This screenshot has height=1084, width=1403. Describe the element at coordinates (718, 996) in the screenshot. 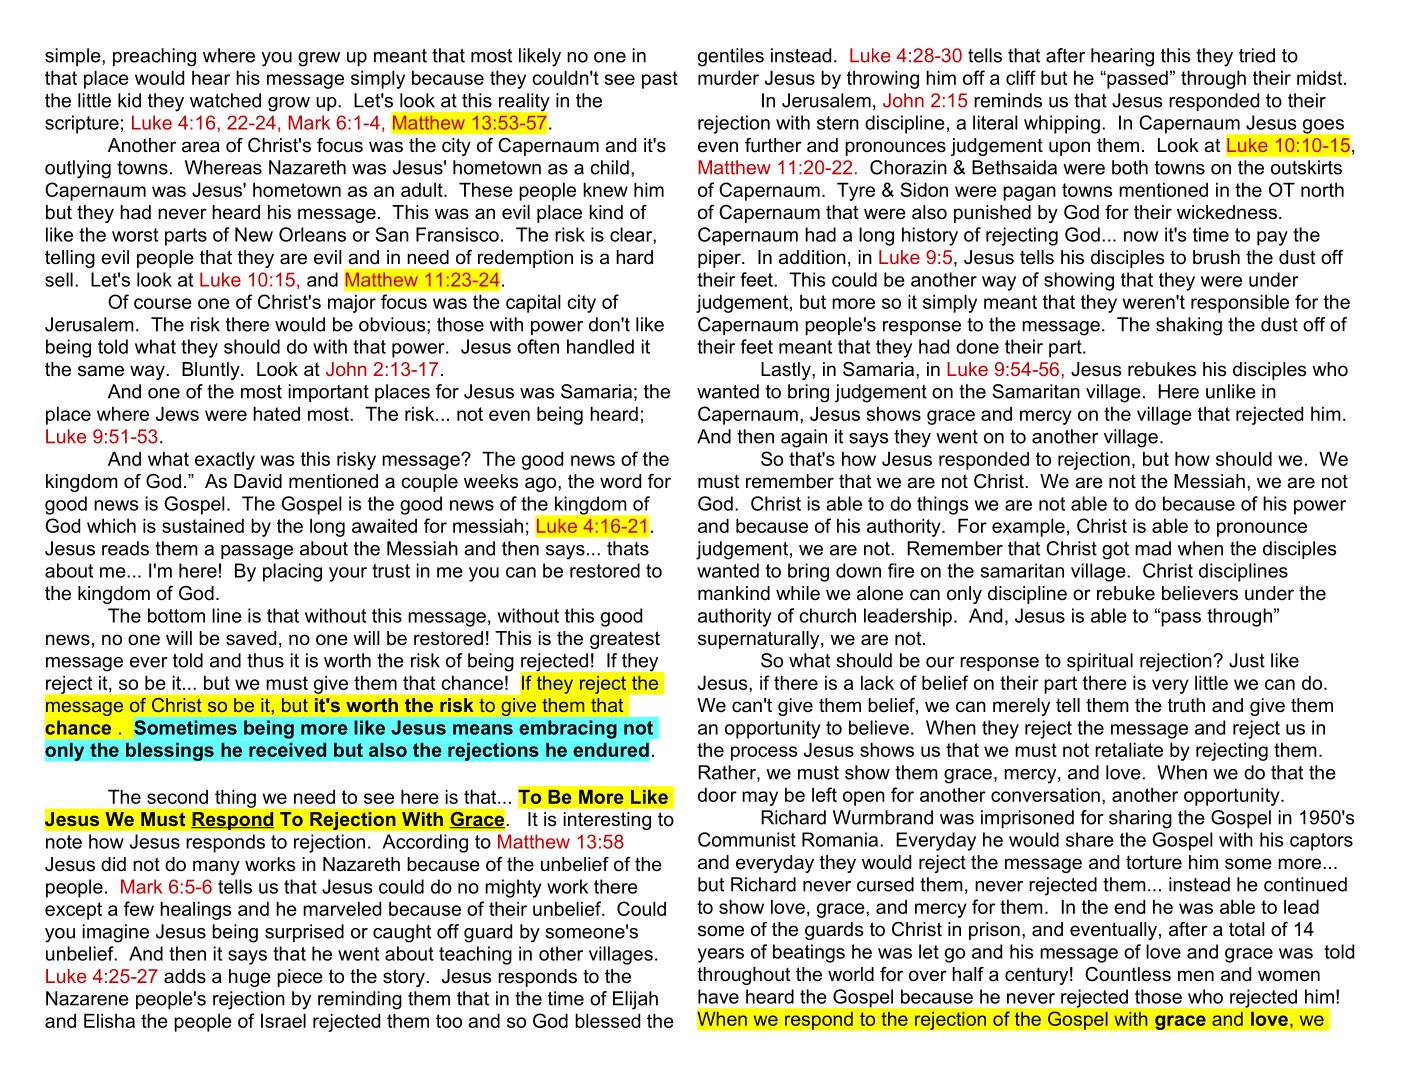

I see `have` at that location.
